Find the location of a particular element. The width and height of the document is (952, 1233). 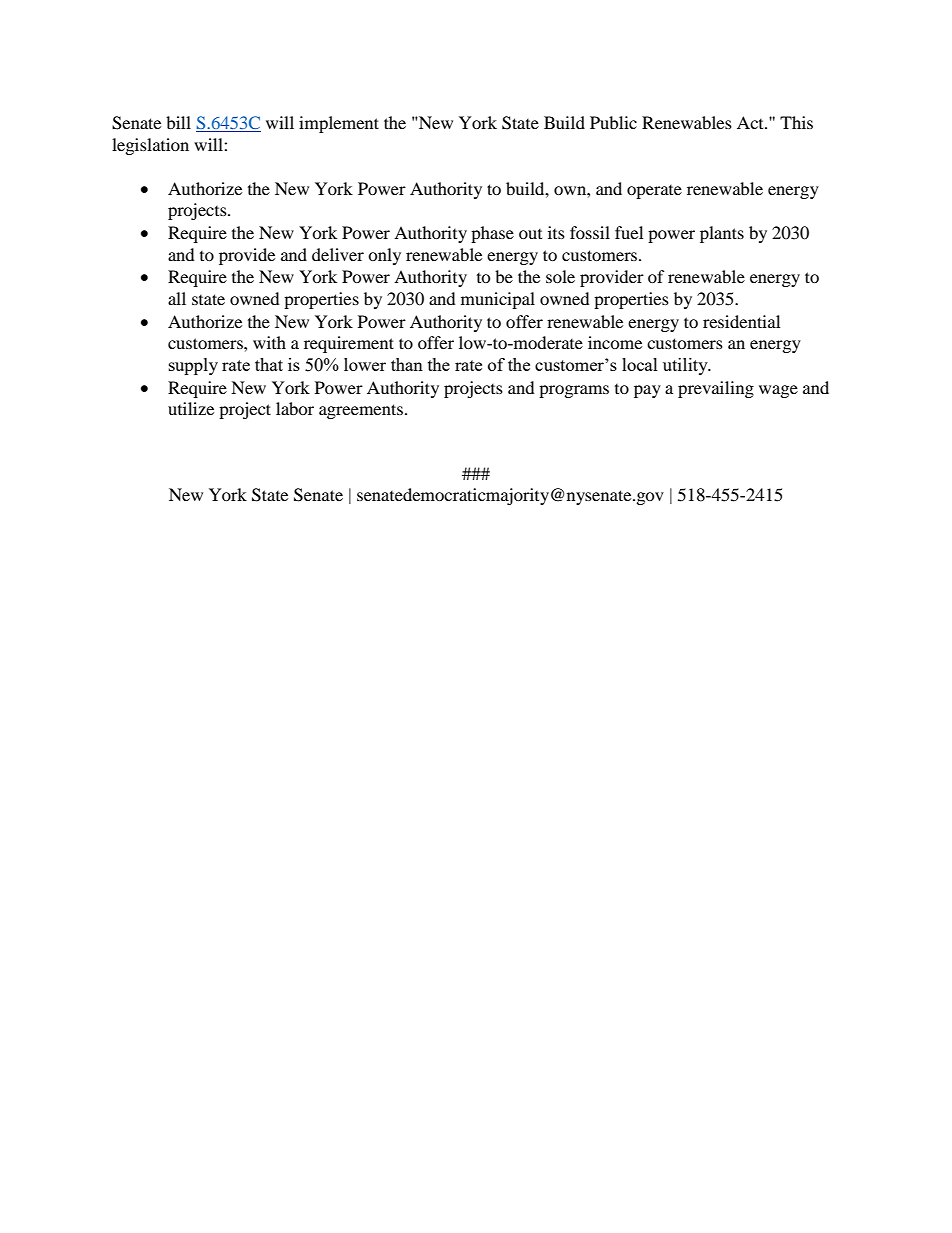

prevailing is located at coordinates (716, 389).
